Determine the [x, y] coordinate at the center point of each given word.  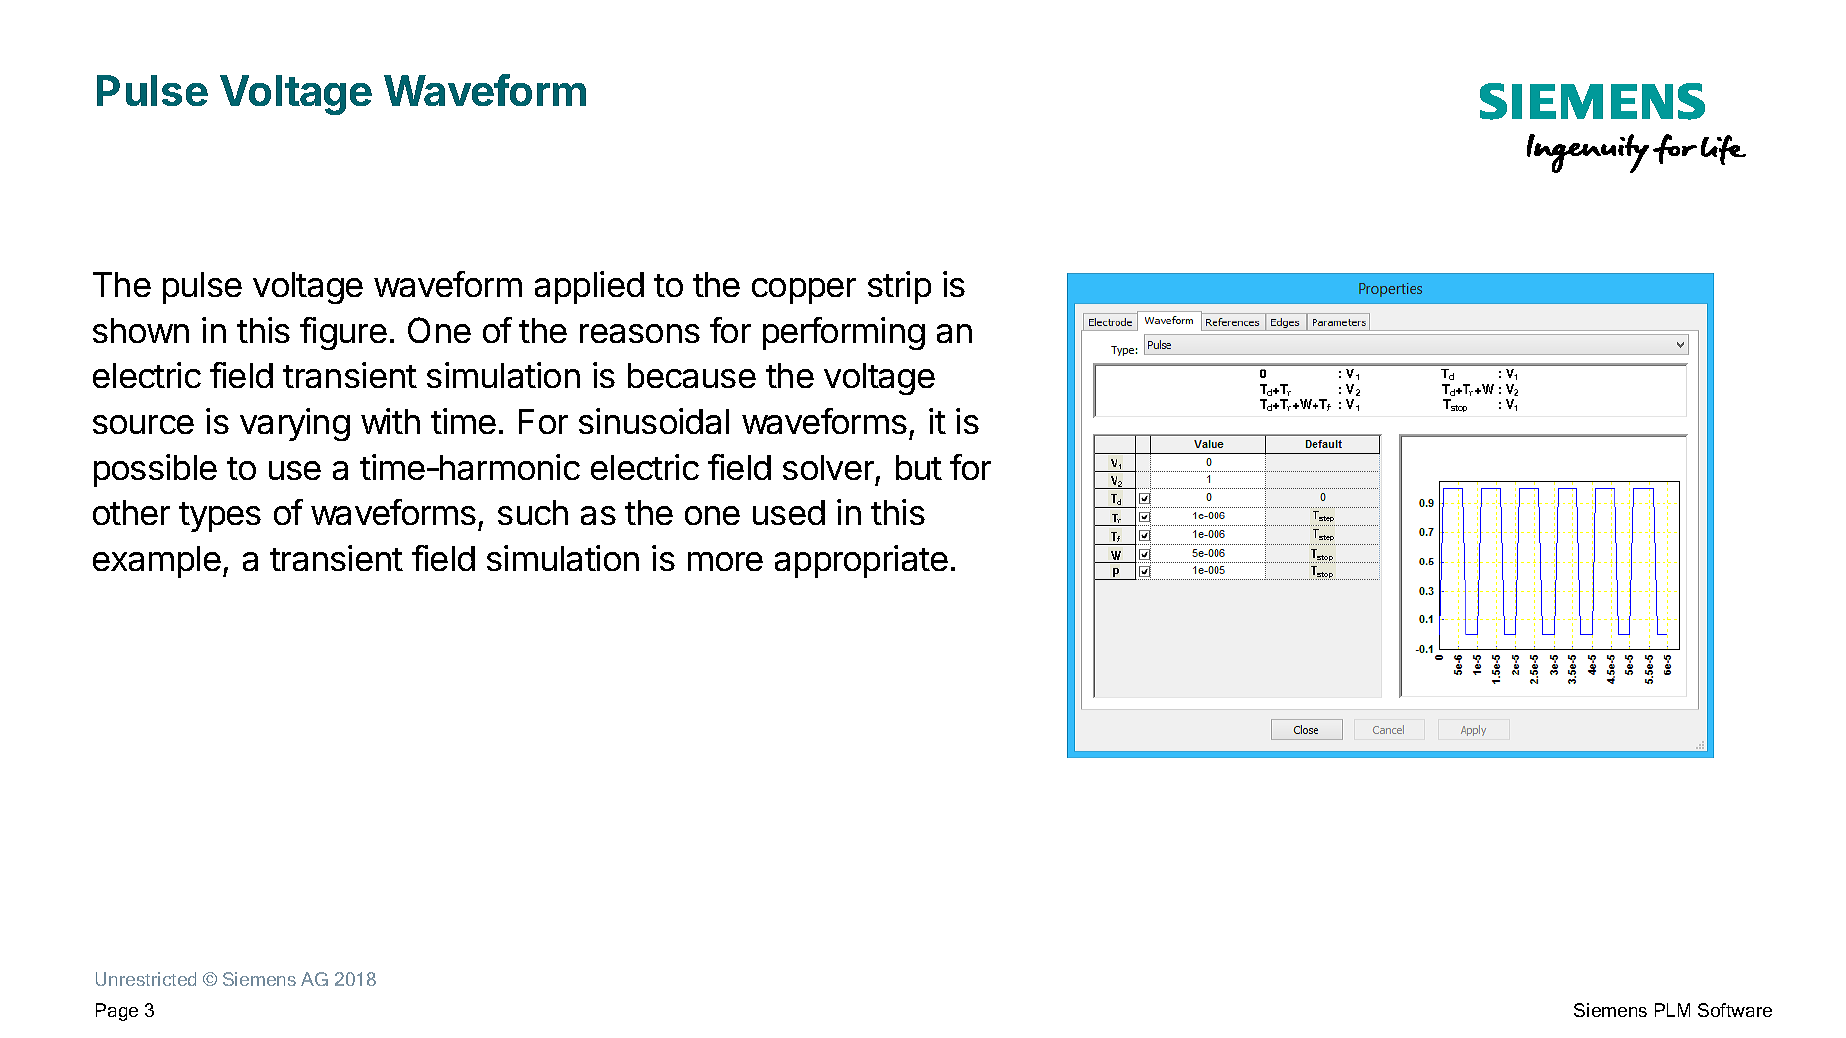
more [725, 561]
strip [899, 287]
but [919, 467]
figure [343, 333]
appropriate [861, 561]
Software [1735, 1010]
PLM [1672, 1010]
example [157, 562]
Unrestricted [146, 979]
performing [844, 333]
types [220, 517]
